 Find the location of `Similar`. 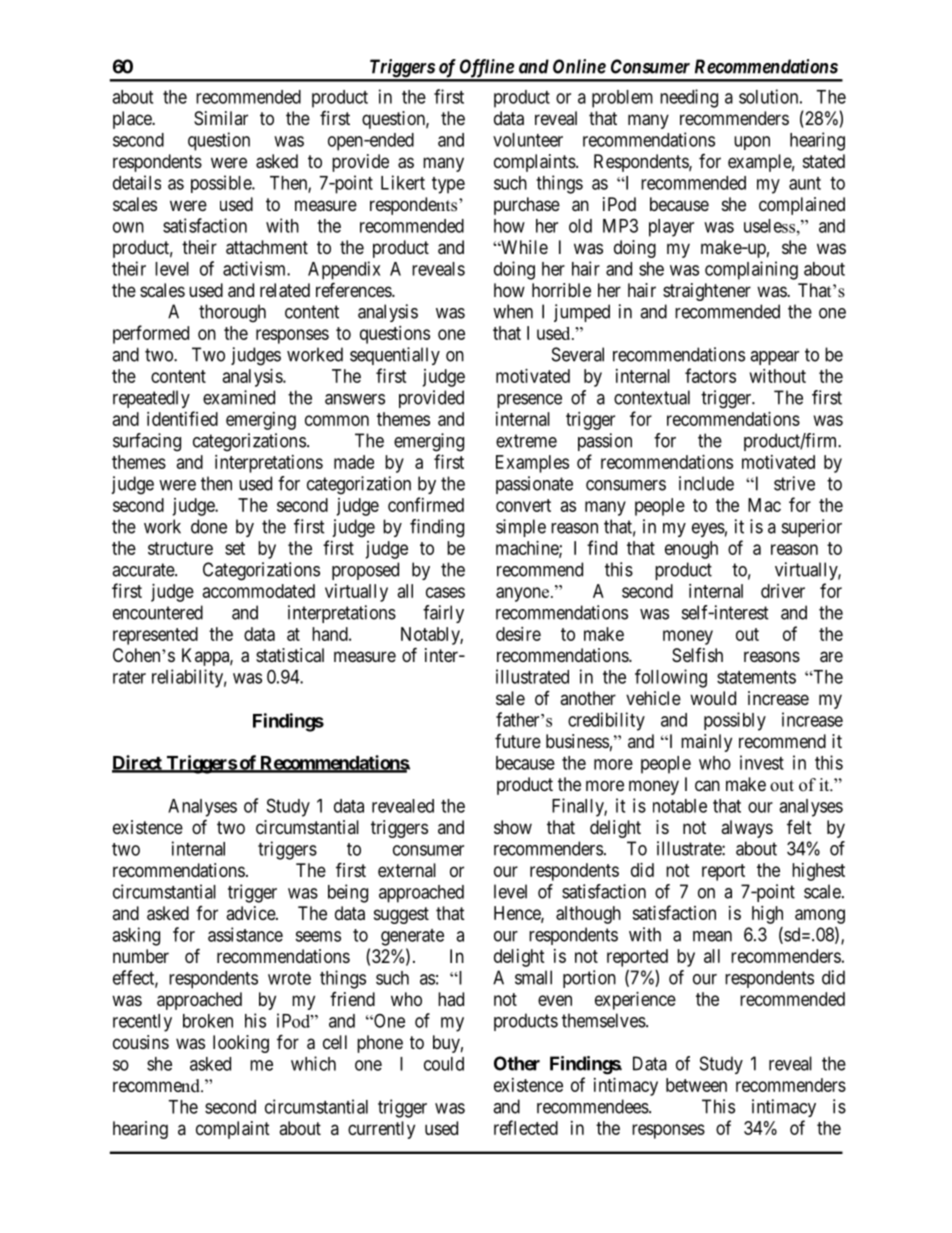

Similar is located at coordinates (221, 118).
